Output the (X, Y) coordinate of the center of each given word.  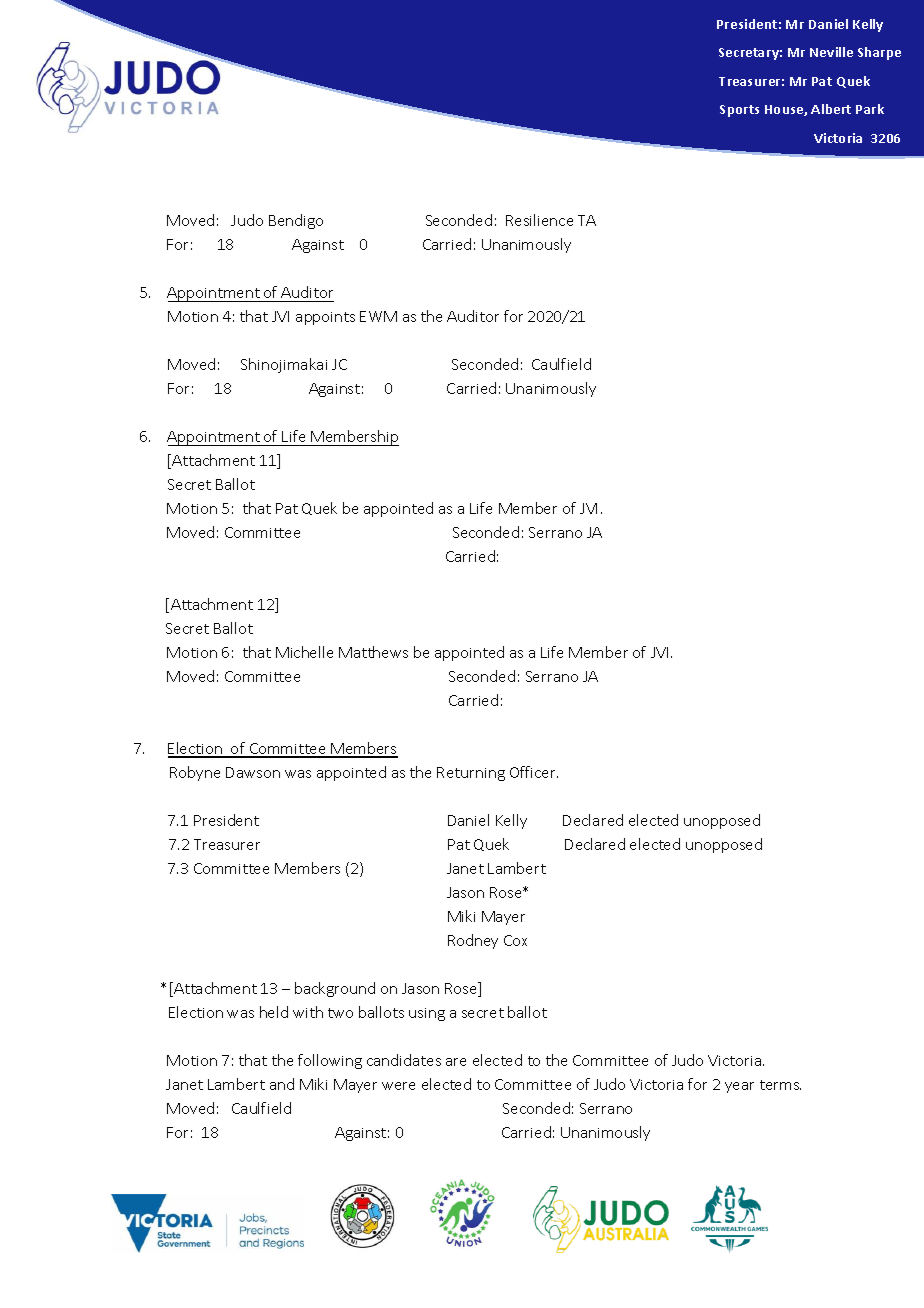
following (330, 1061)
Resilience (539, 220)
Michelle (304, 652)
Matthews (373, 652)
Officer (534, 772)
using (427, 1014)
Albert (831, 109)
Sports (739, 111)
